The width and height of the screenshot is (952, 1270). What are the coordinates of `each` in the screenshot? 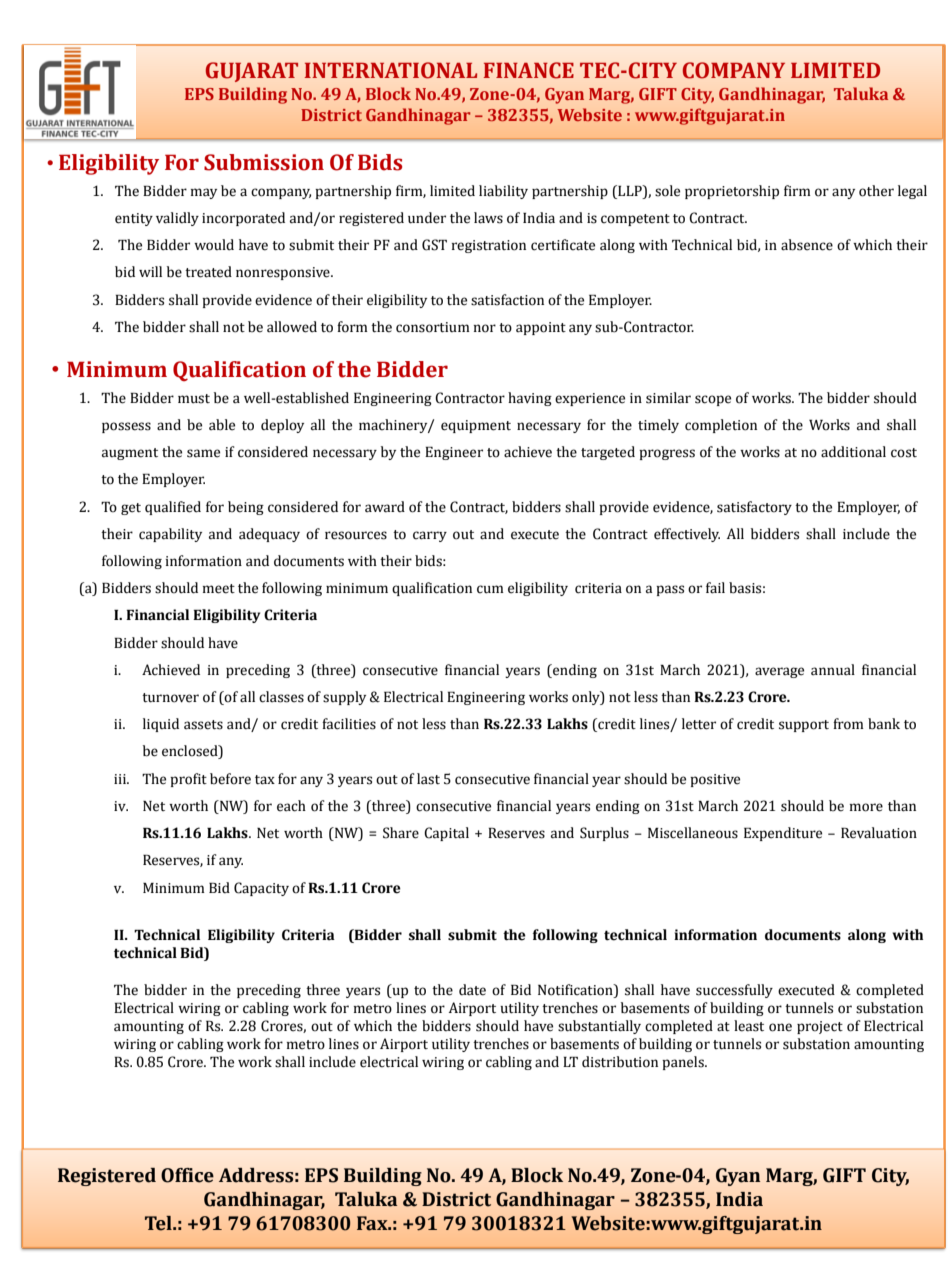 It's located at (291, 806).
